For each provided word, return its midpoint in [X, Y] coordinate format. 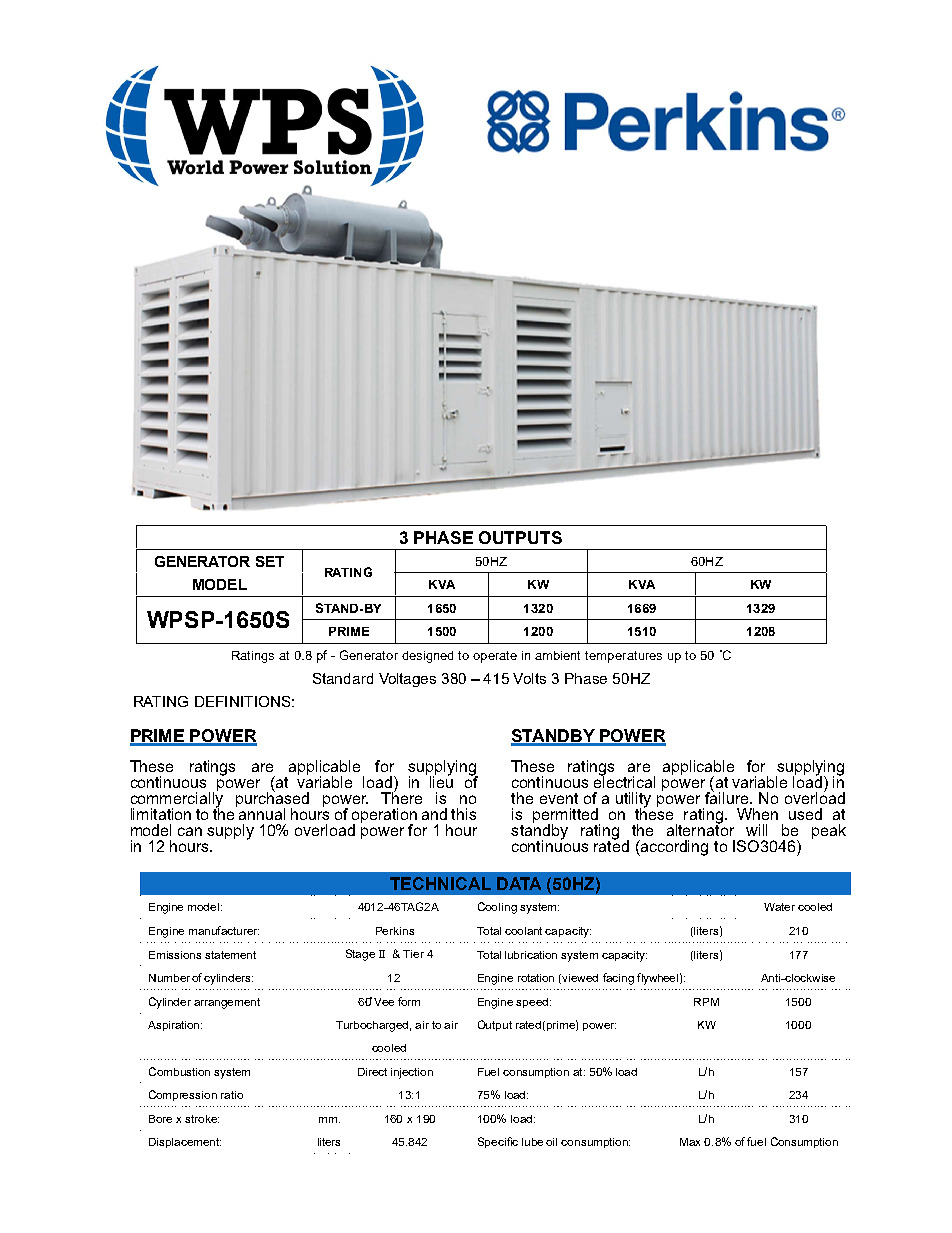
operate [495, 657]
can [190, 831]
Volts [529, 678]
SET [270, 561]
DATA [519, 883]
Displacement [185, 1143]
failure [728, 796]
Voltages [407, 680]
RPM [706, 1002]
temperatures [623, 657]
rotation [536, 978]
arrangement [227, 1003]
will [756, 830]
